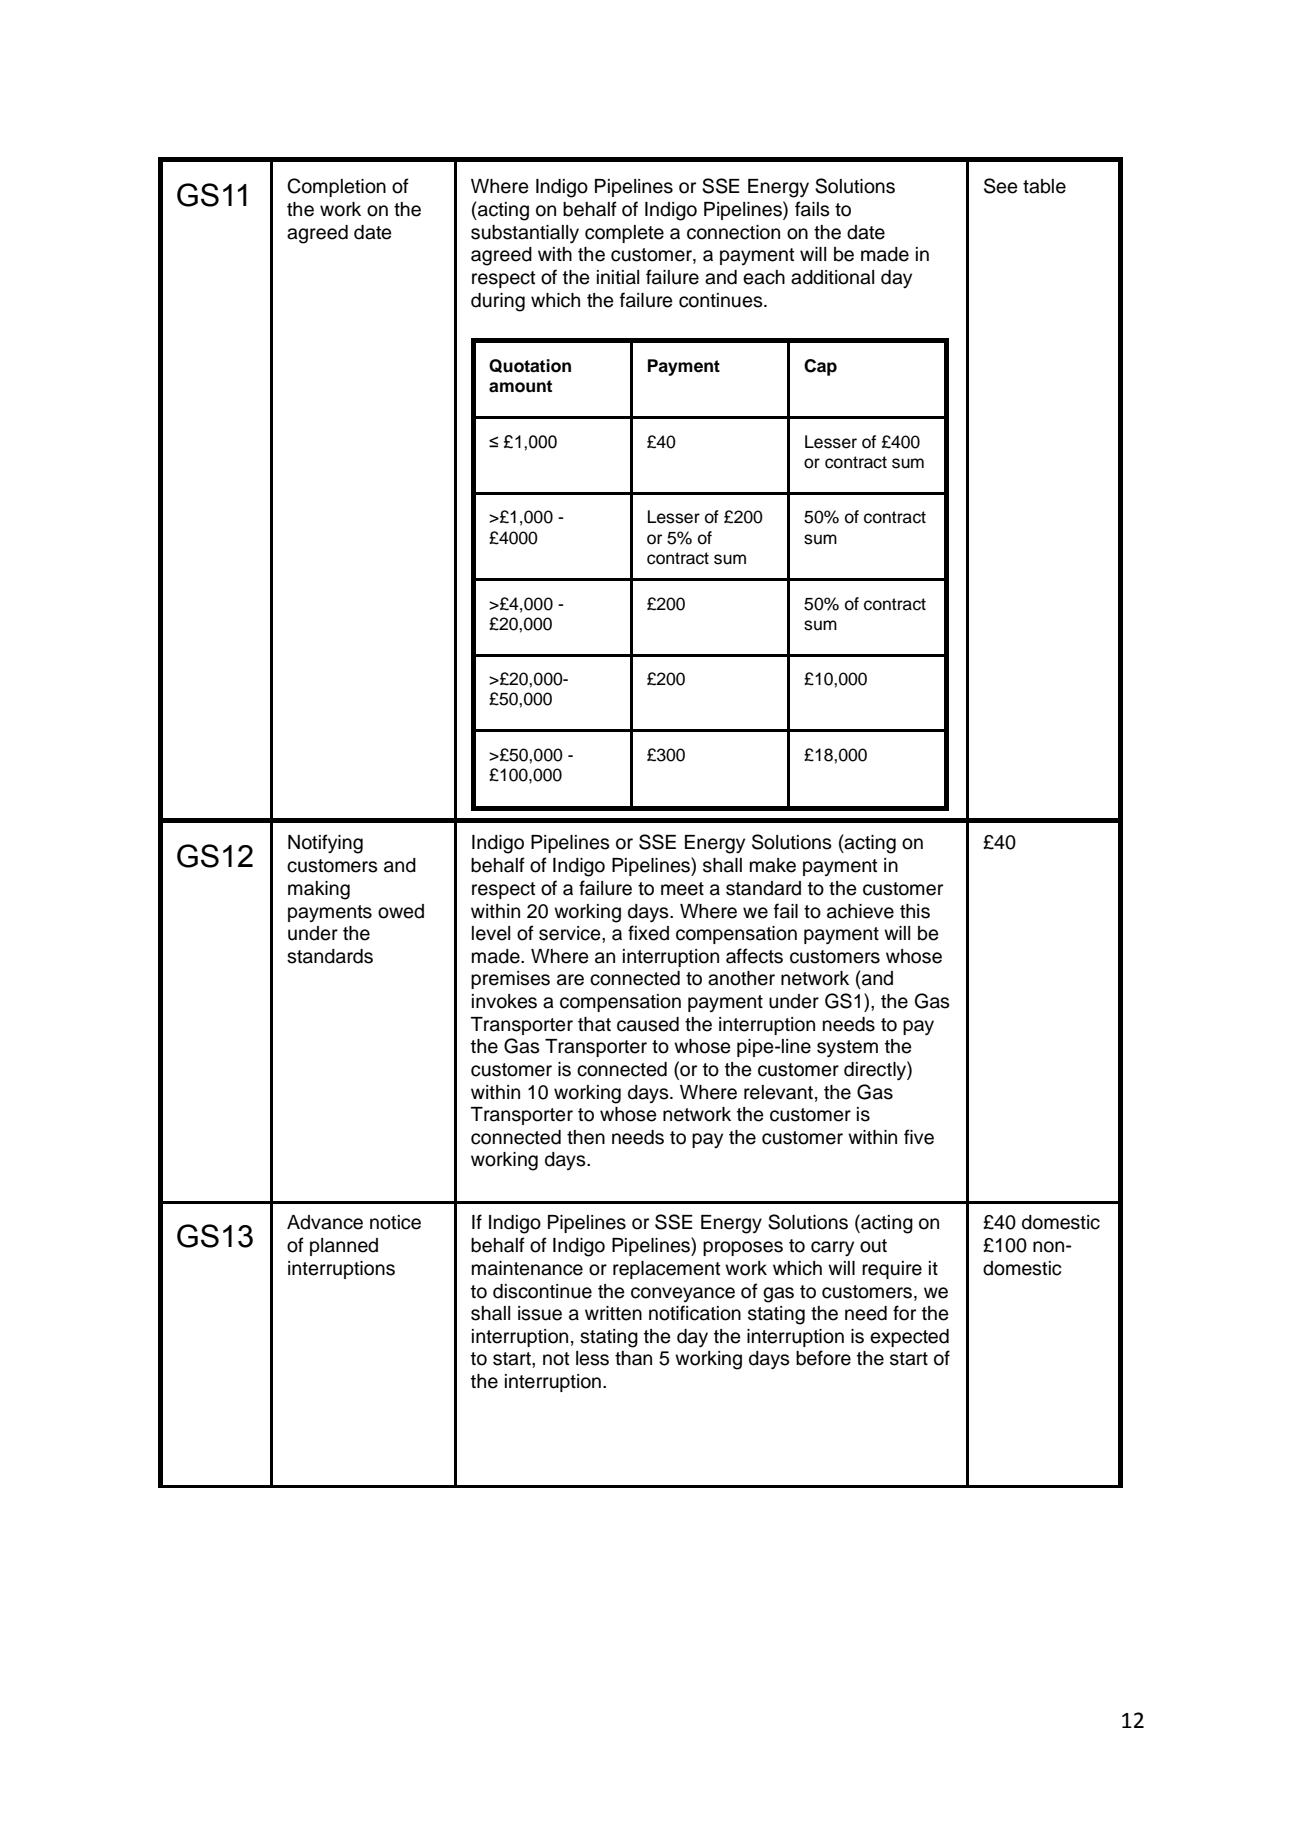  Describe the element at coordinates (325, 844) in the screenshot. I see `Notifying` at that location.
